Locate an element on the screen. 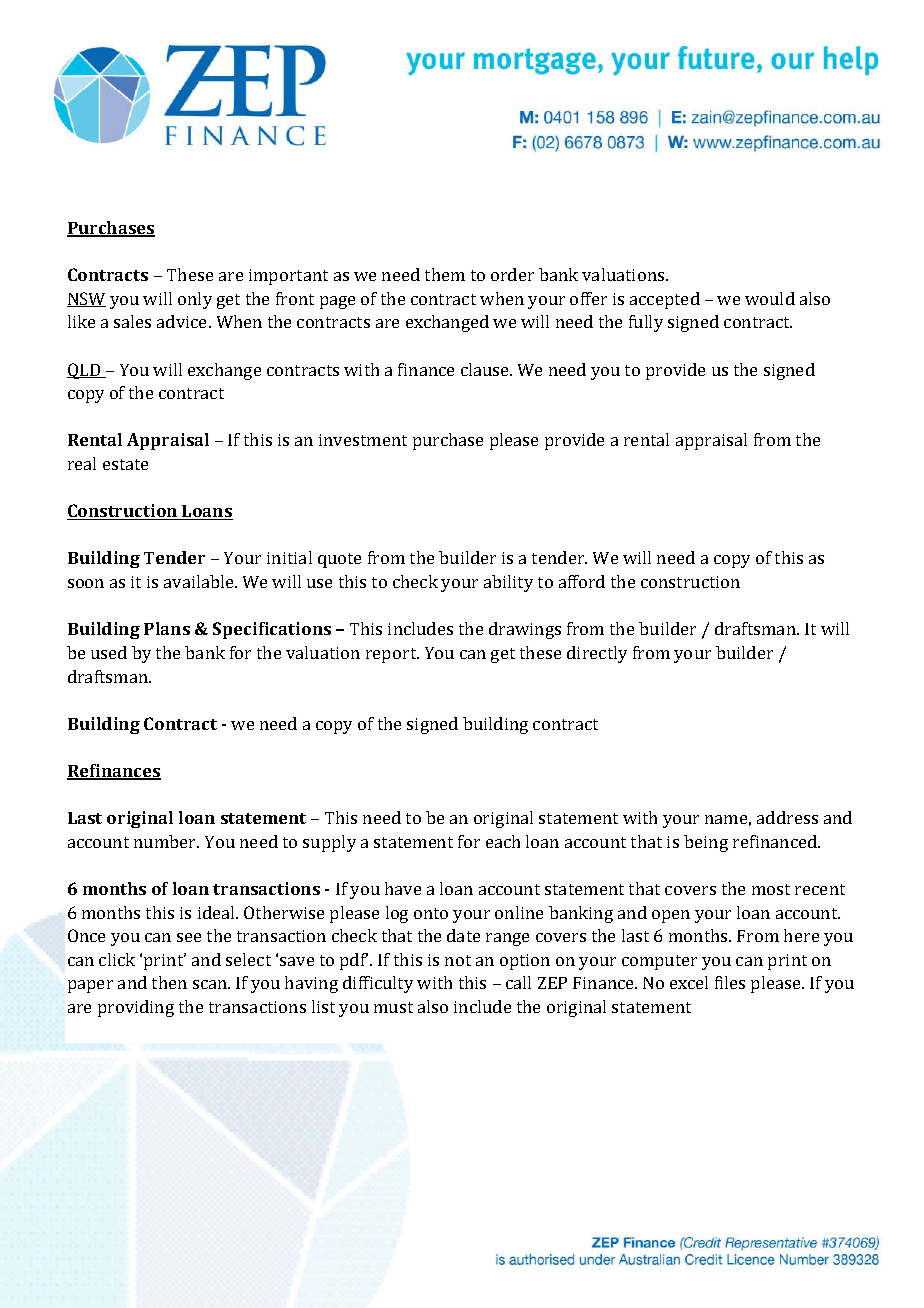 The image size is (924, 1308). files is located at coordinates (730, 982).
